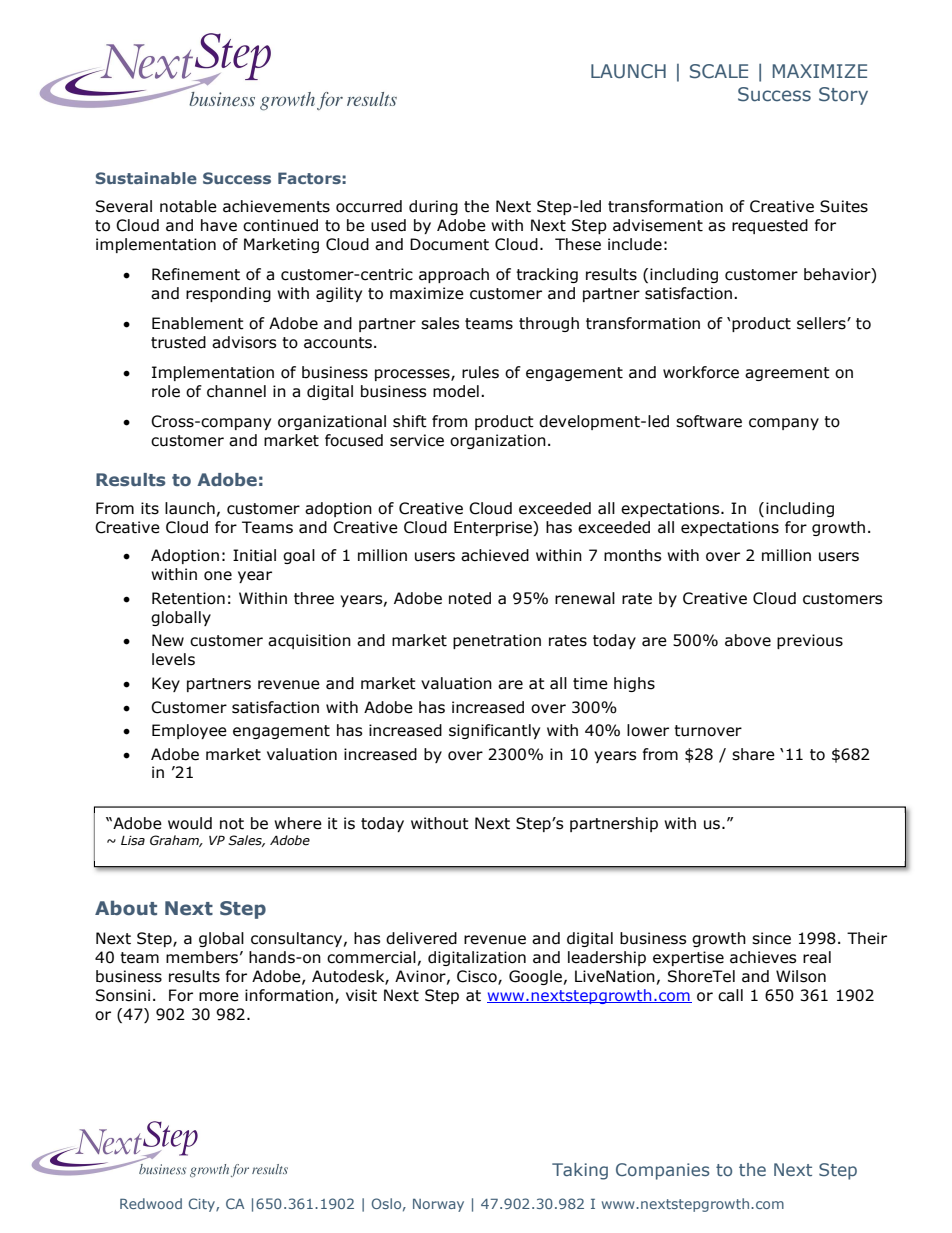 This screenshot has height=1233, width=952. What do you see at coordinates (433, 207) in the screenshot?
I see `during` at bounding box center [433, 207].
